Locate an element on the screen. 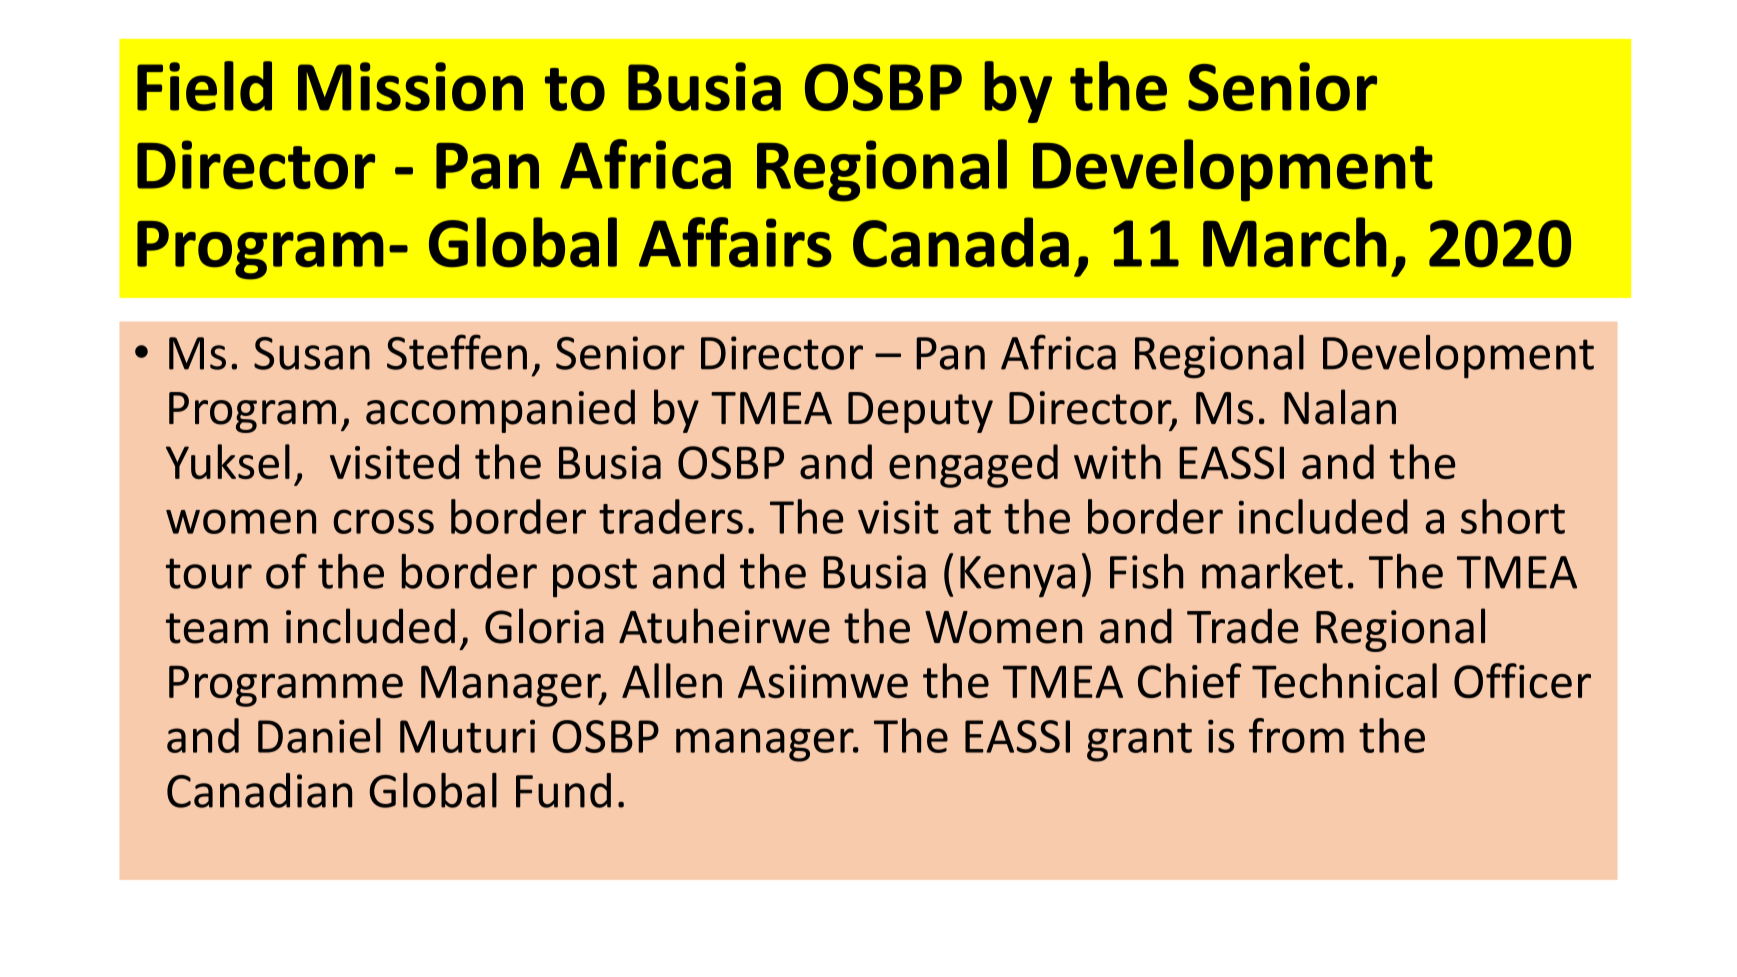  Susan is located at coordinates (312, 353).
